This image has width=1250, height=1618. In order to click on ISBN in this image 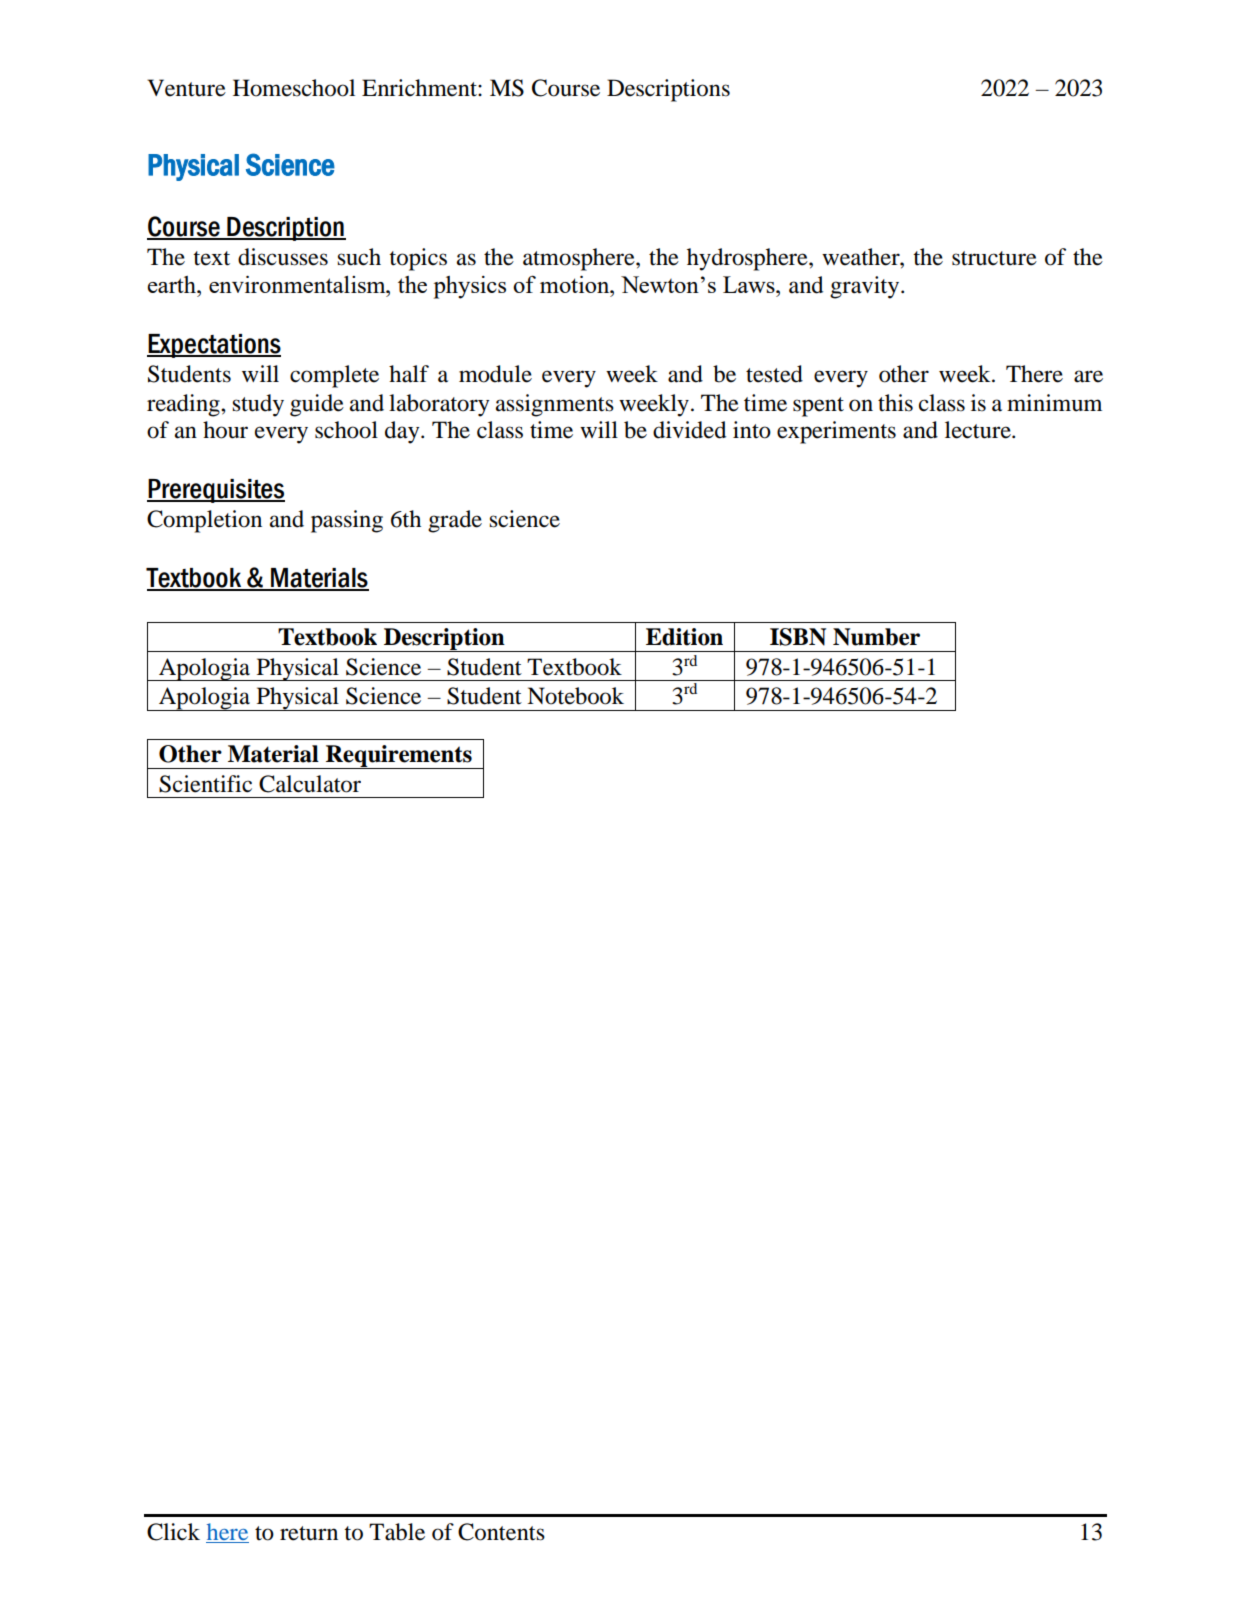, I will do `click(798, 637)`.
